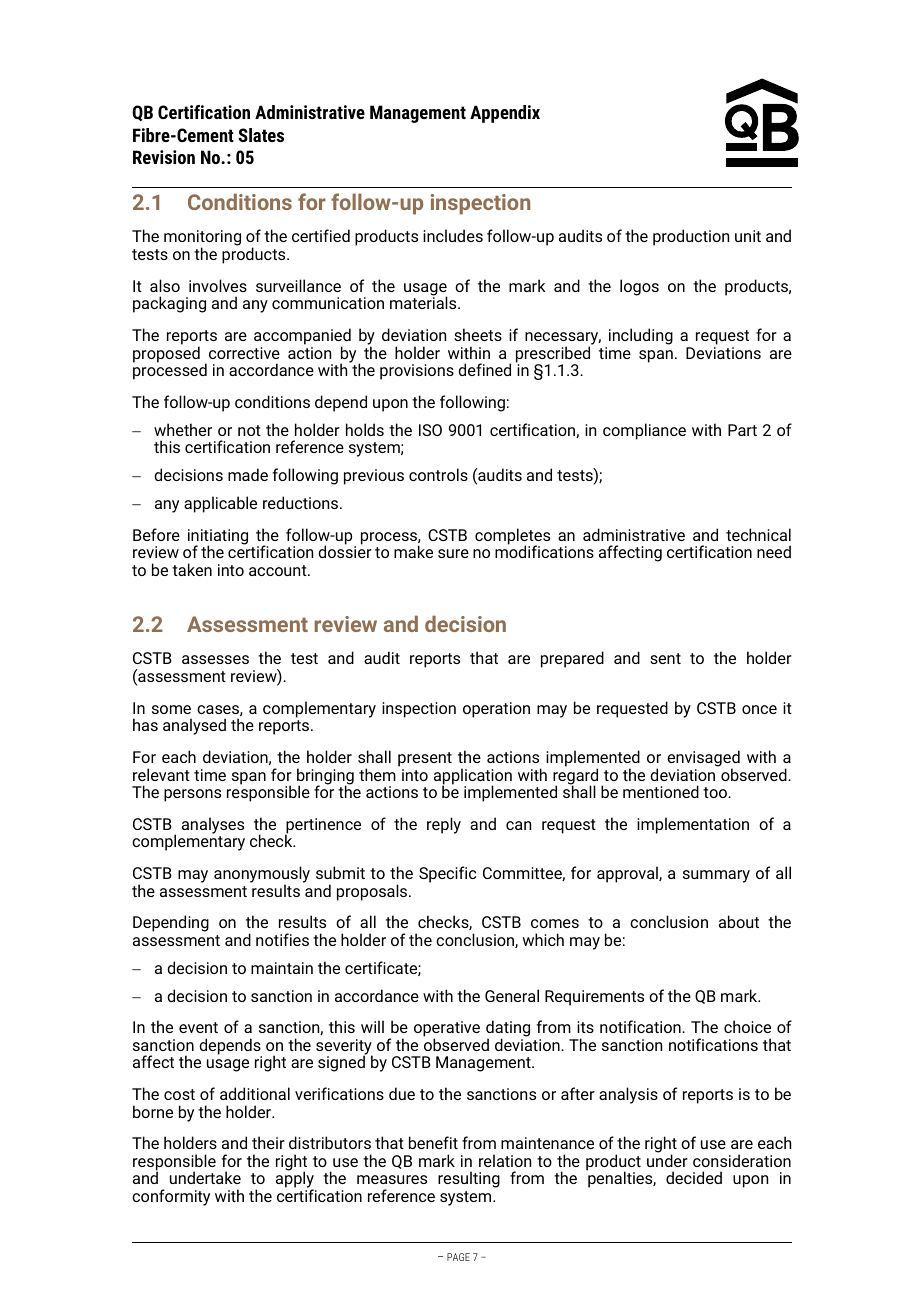 This screenshot has width=924, height=1308. Describe the element at coordinates (748, 236) in the screenshot. I see `unit` at that location.
